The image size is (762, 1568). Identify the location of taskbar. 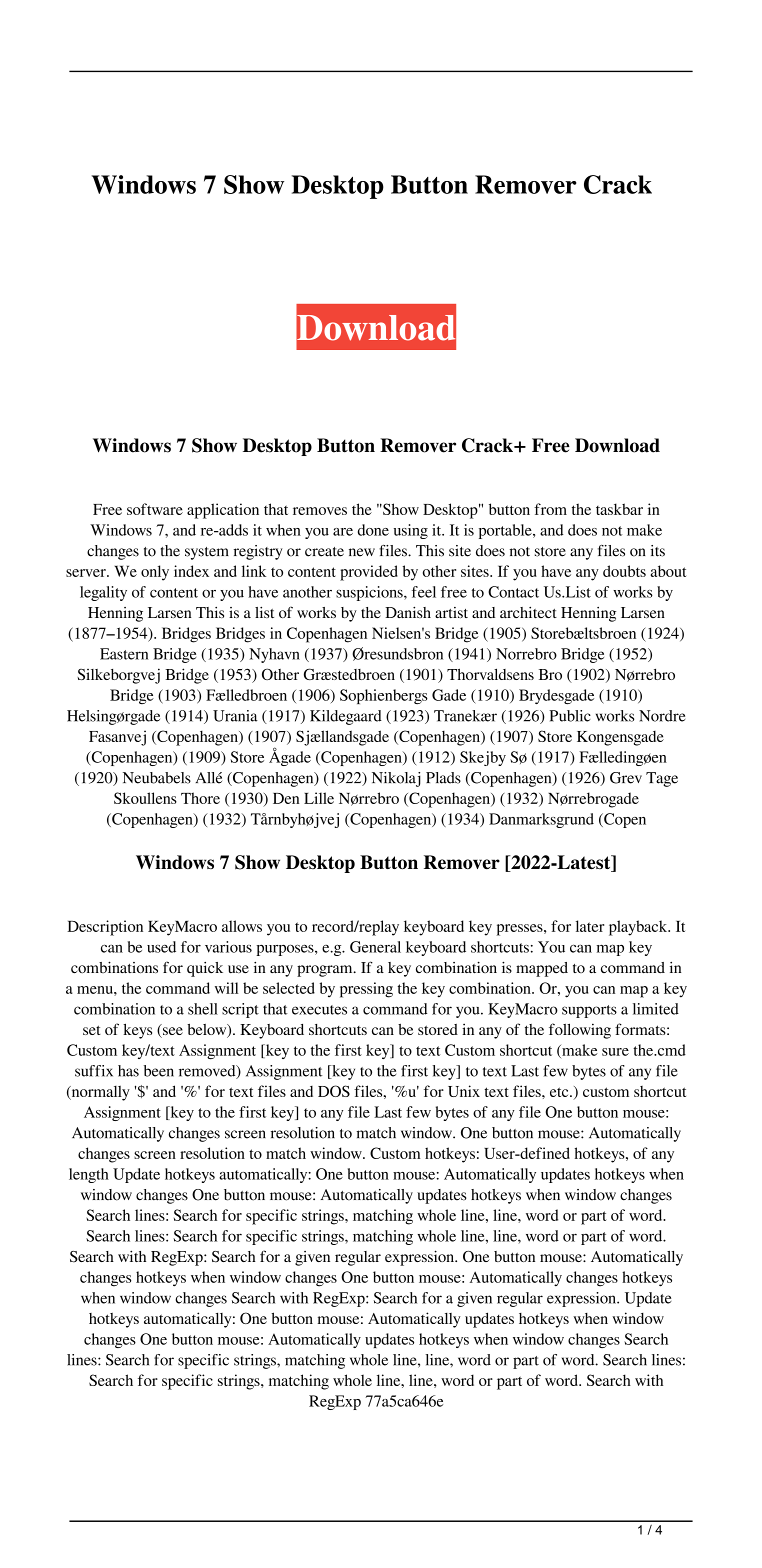
(619, 509).
